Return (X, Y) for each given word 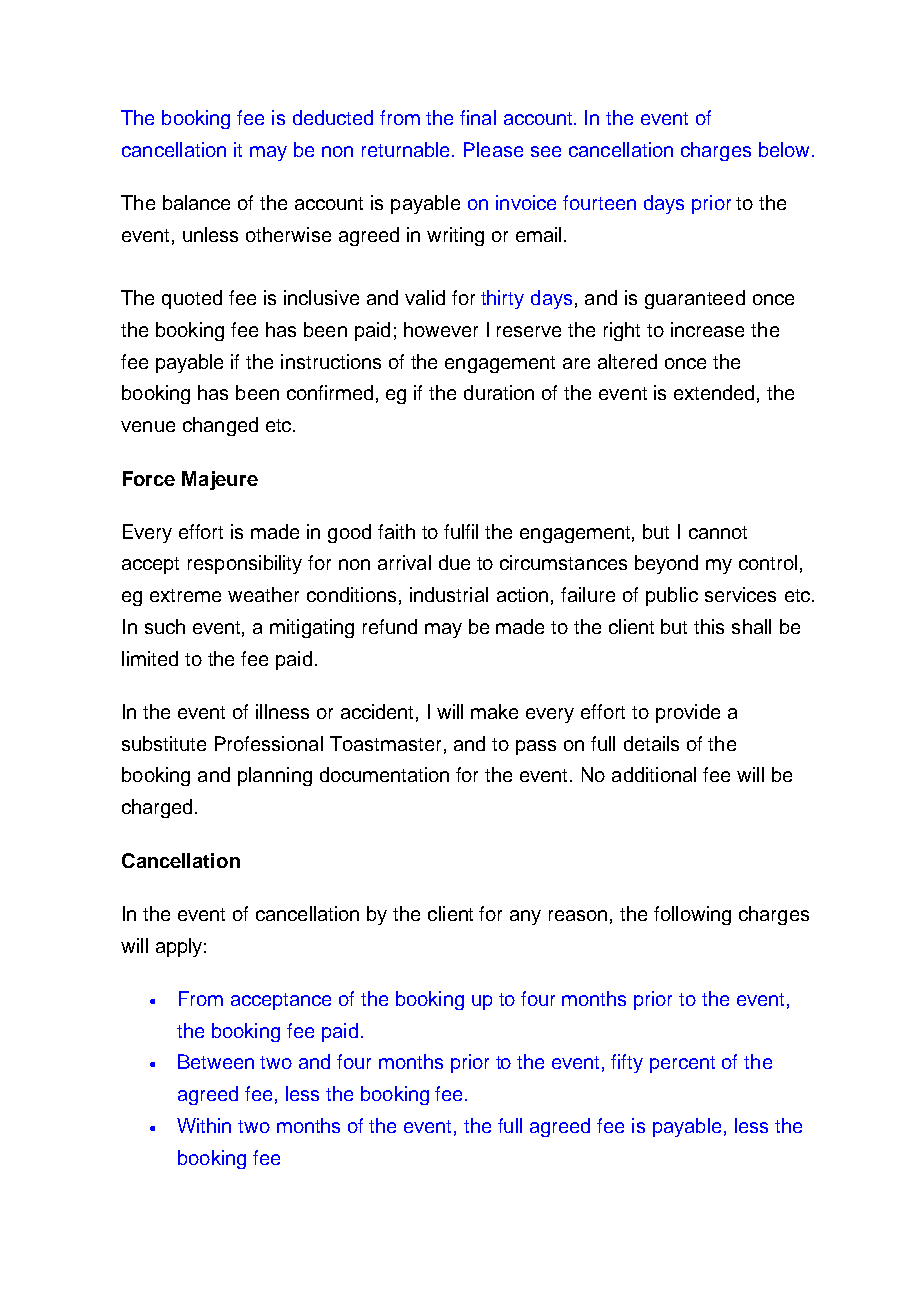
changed (220, 426)
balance (196, 202)
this (709, 626)
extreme (185, 595)
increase (707, 329)
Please (493, 149)
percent (682, 1064)
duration (499, 392)
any (525, 917)
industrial (449, 594)
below (784, 149)
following (692, 915)
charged (157, 808)
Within (204, 1125)
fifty (627, 1063)
